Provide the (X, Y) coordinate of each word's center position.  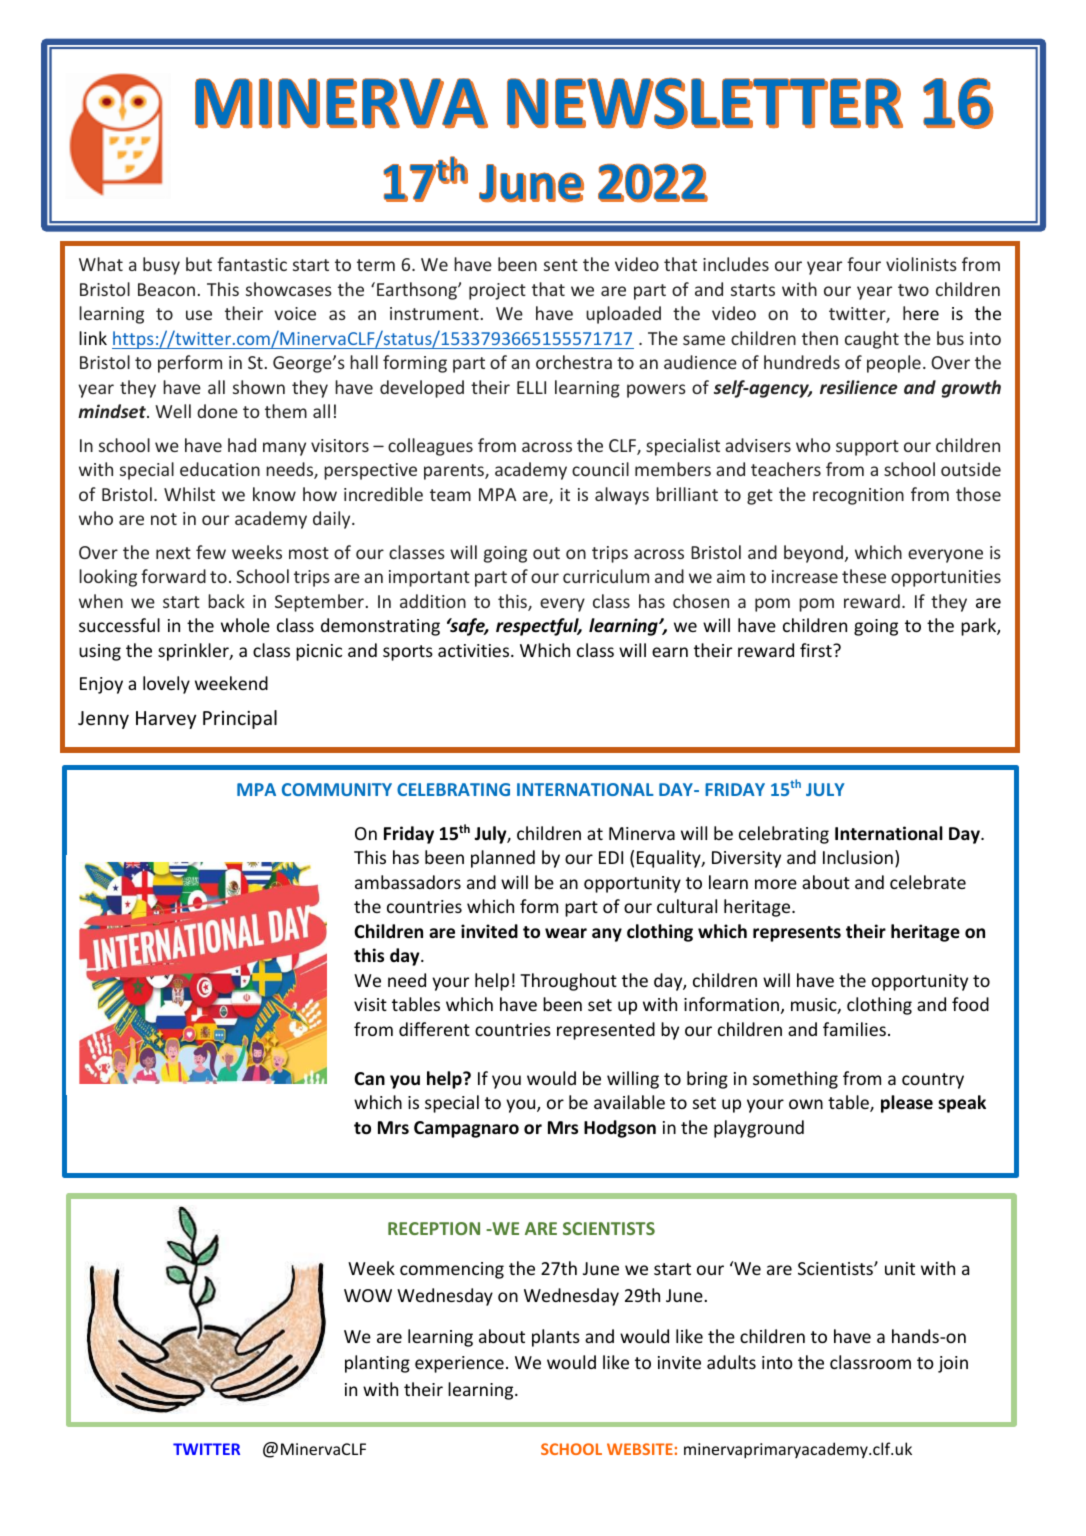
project (497, 291)
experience (459, 1364)
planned (503, 859)
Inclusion (858, 857)
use (199, 315)
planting (377, 1364)
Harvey (166, 720)
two (913, 290)
